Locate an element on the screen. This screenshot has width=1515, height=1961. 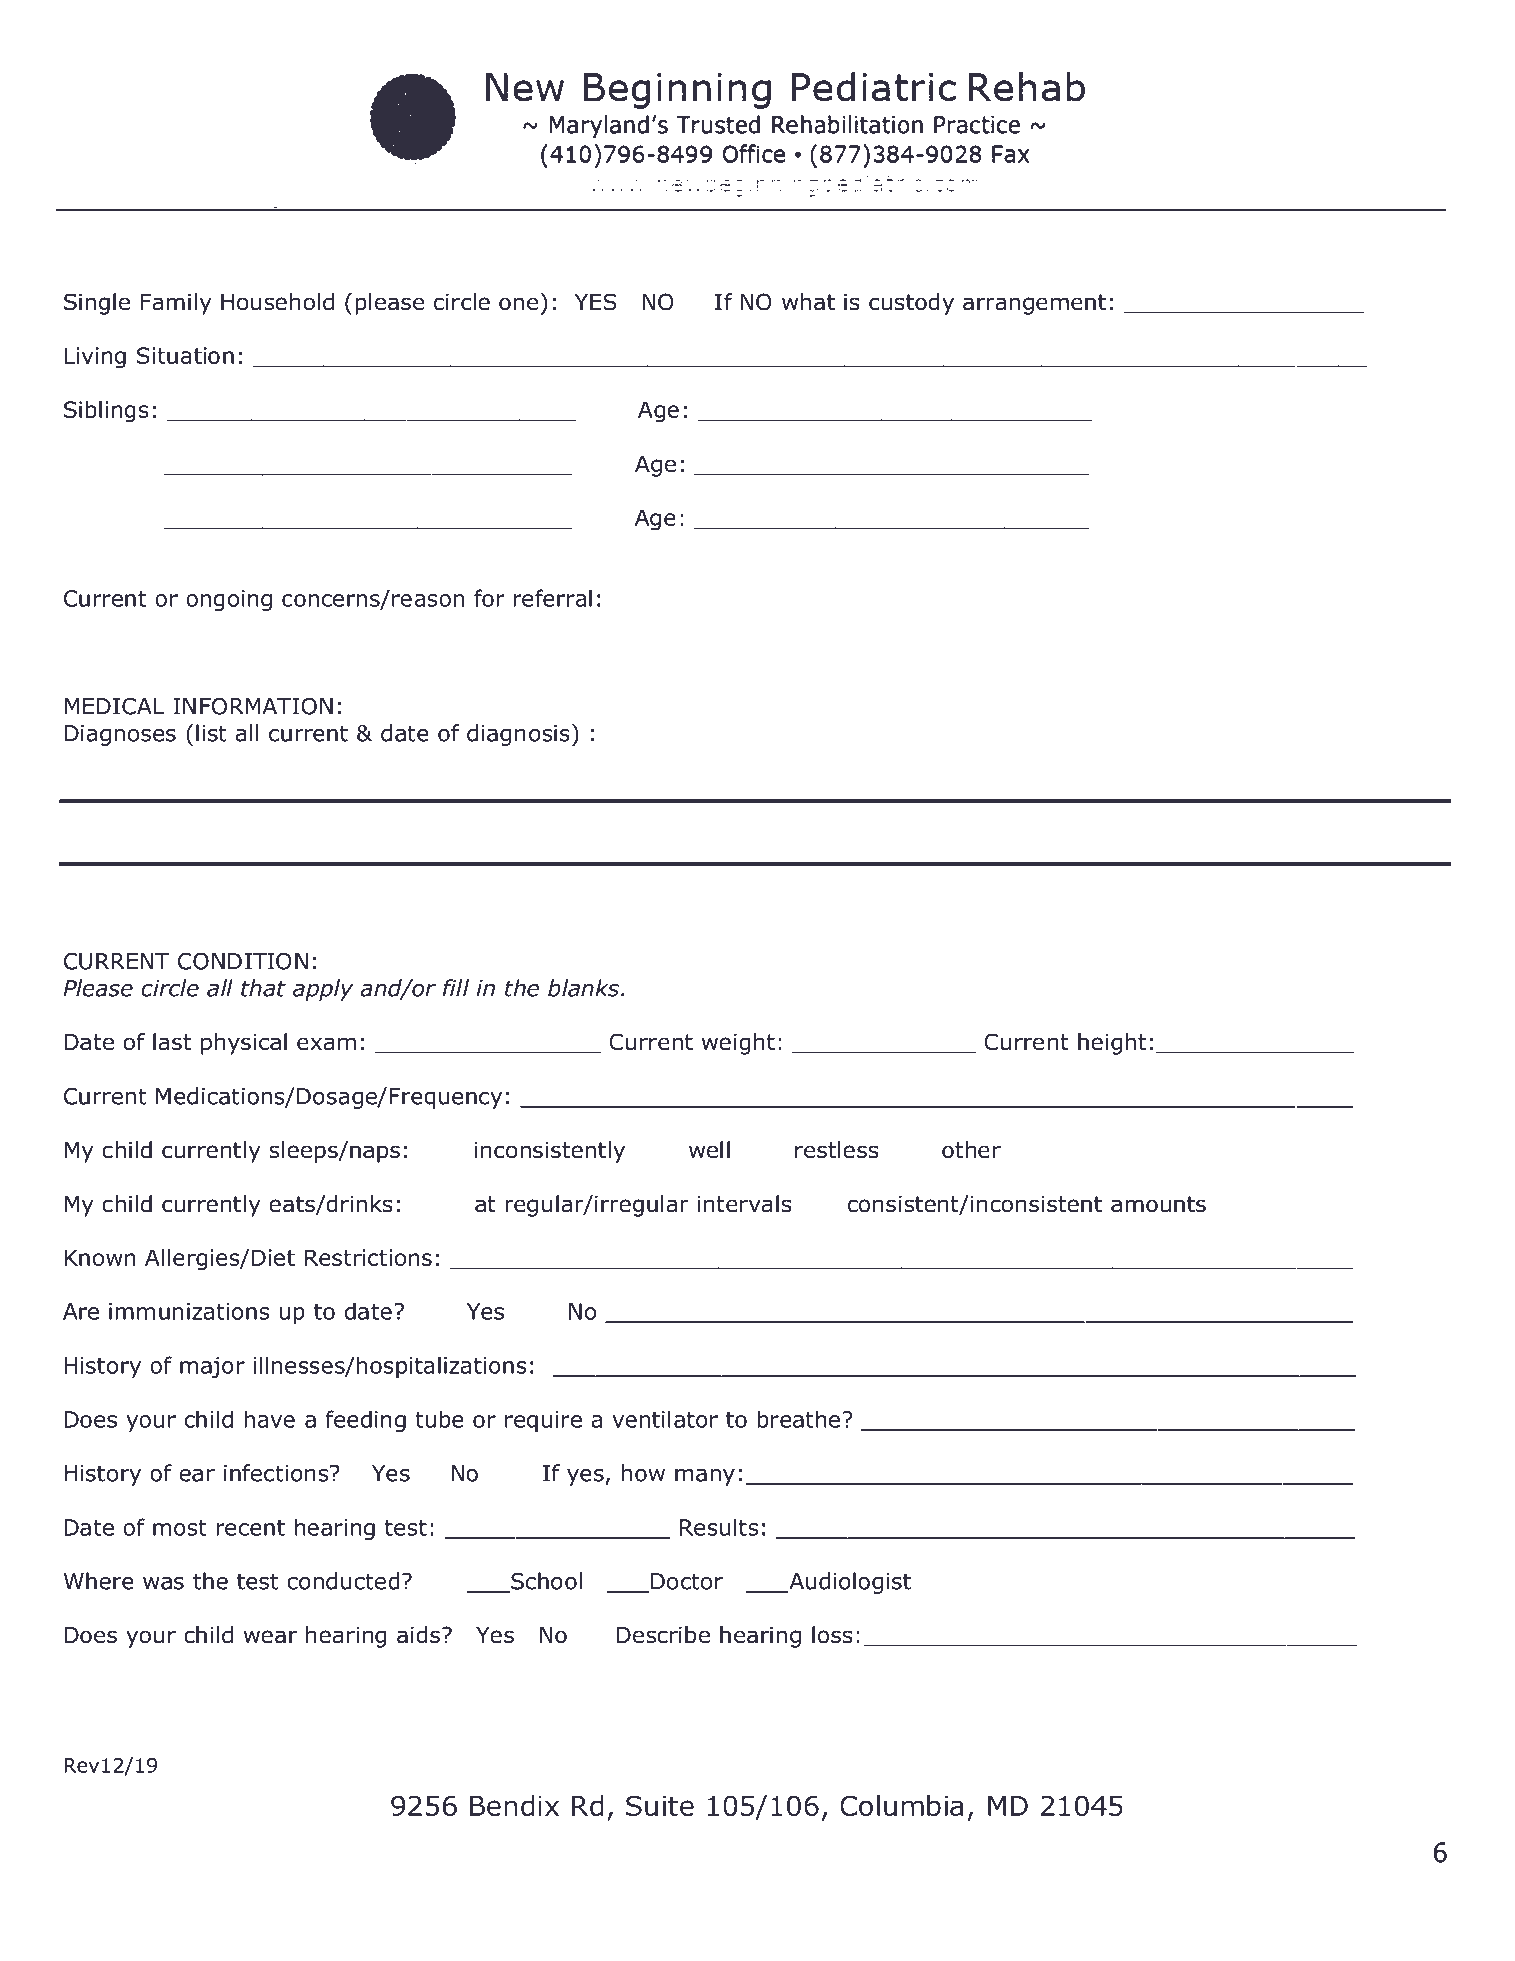
Situation is located at coordinates (185, 355).
